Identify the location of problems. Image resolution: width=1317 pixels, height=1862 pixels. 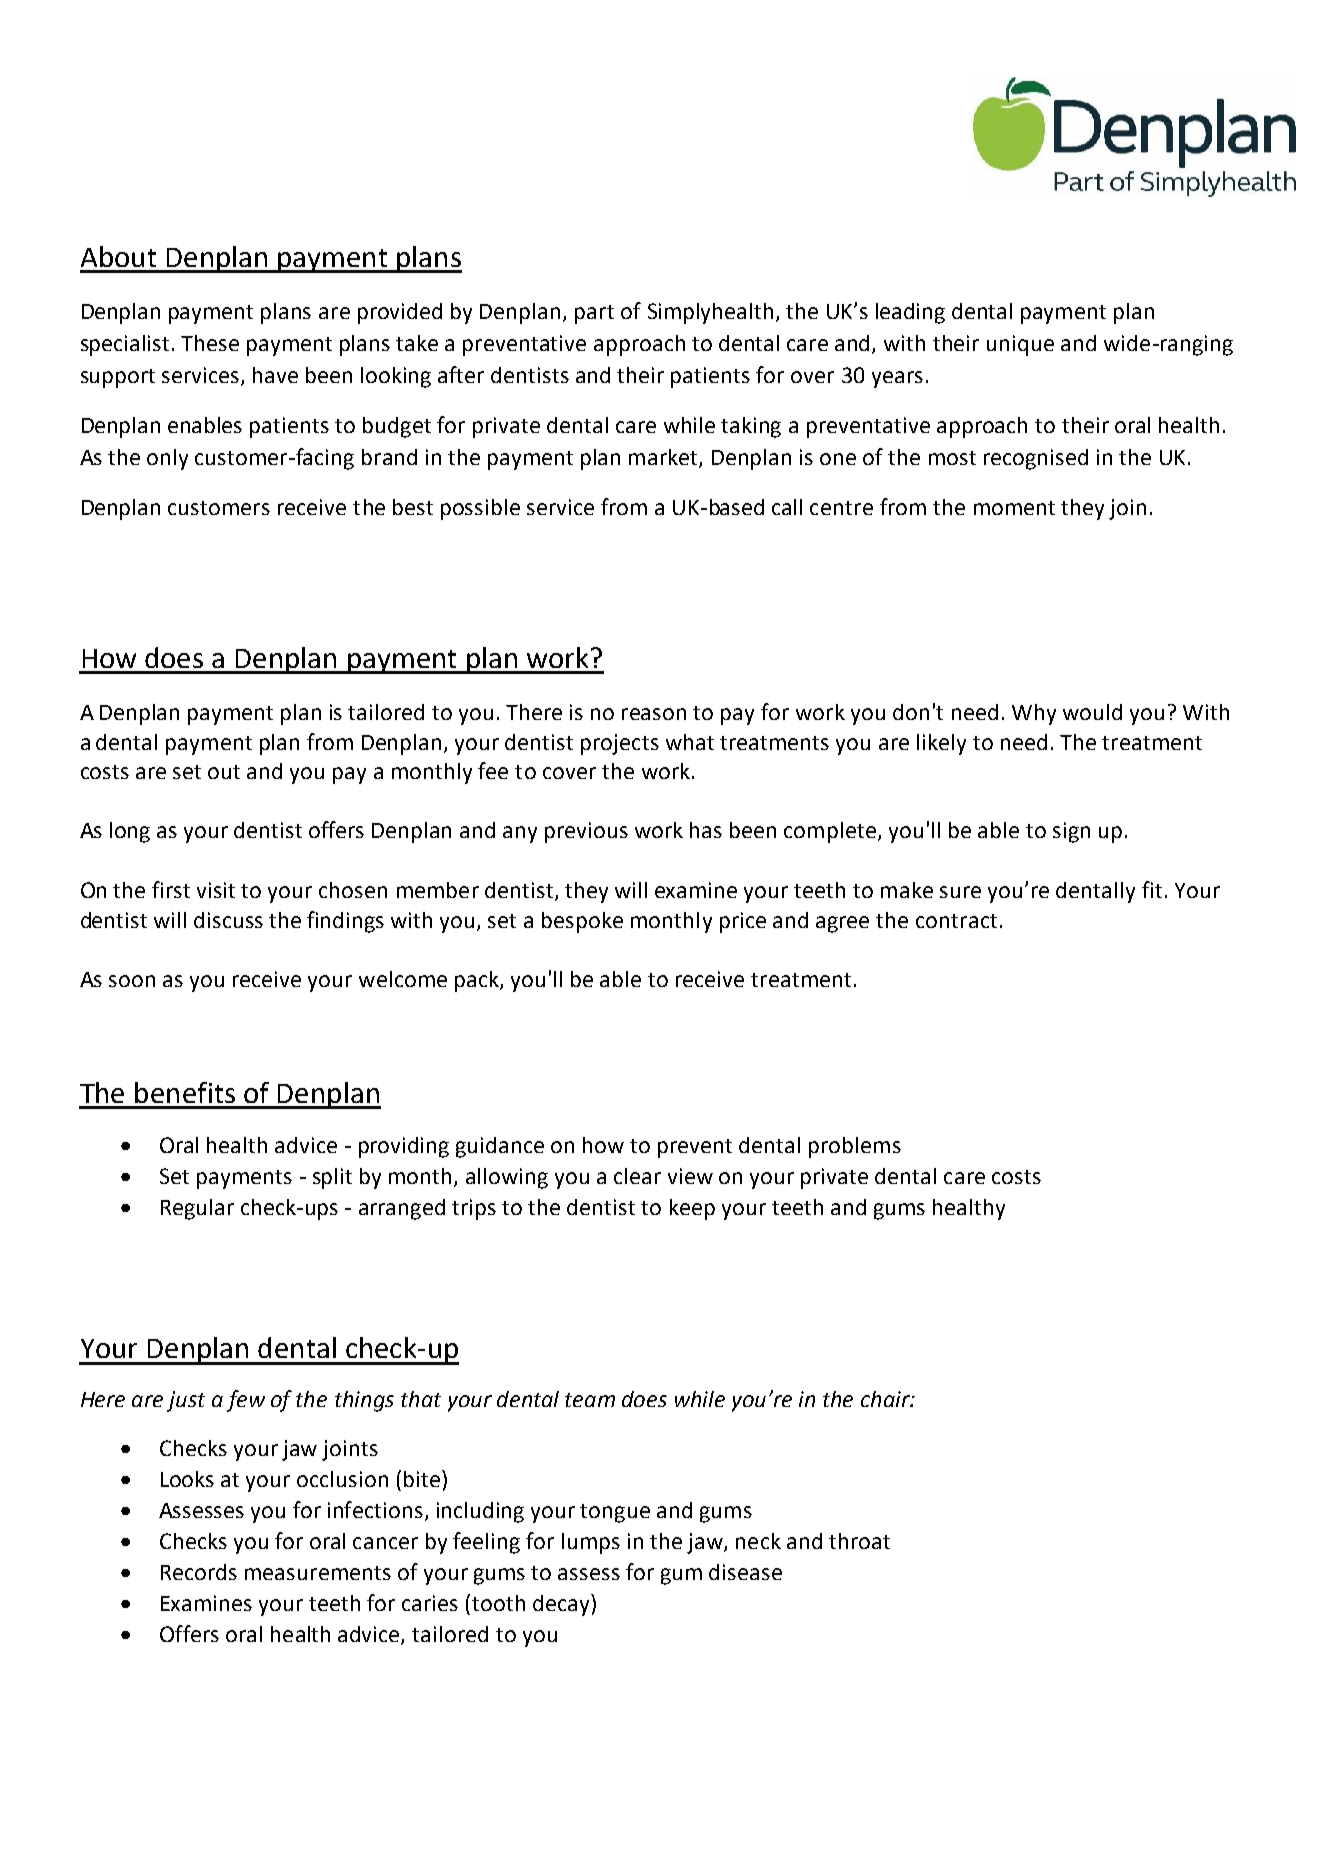
(855, 1147).
